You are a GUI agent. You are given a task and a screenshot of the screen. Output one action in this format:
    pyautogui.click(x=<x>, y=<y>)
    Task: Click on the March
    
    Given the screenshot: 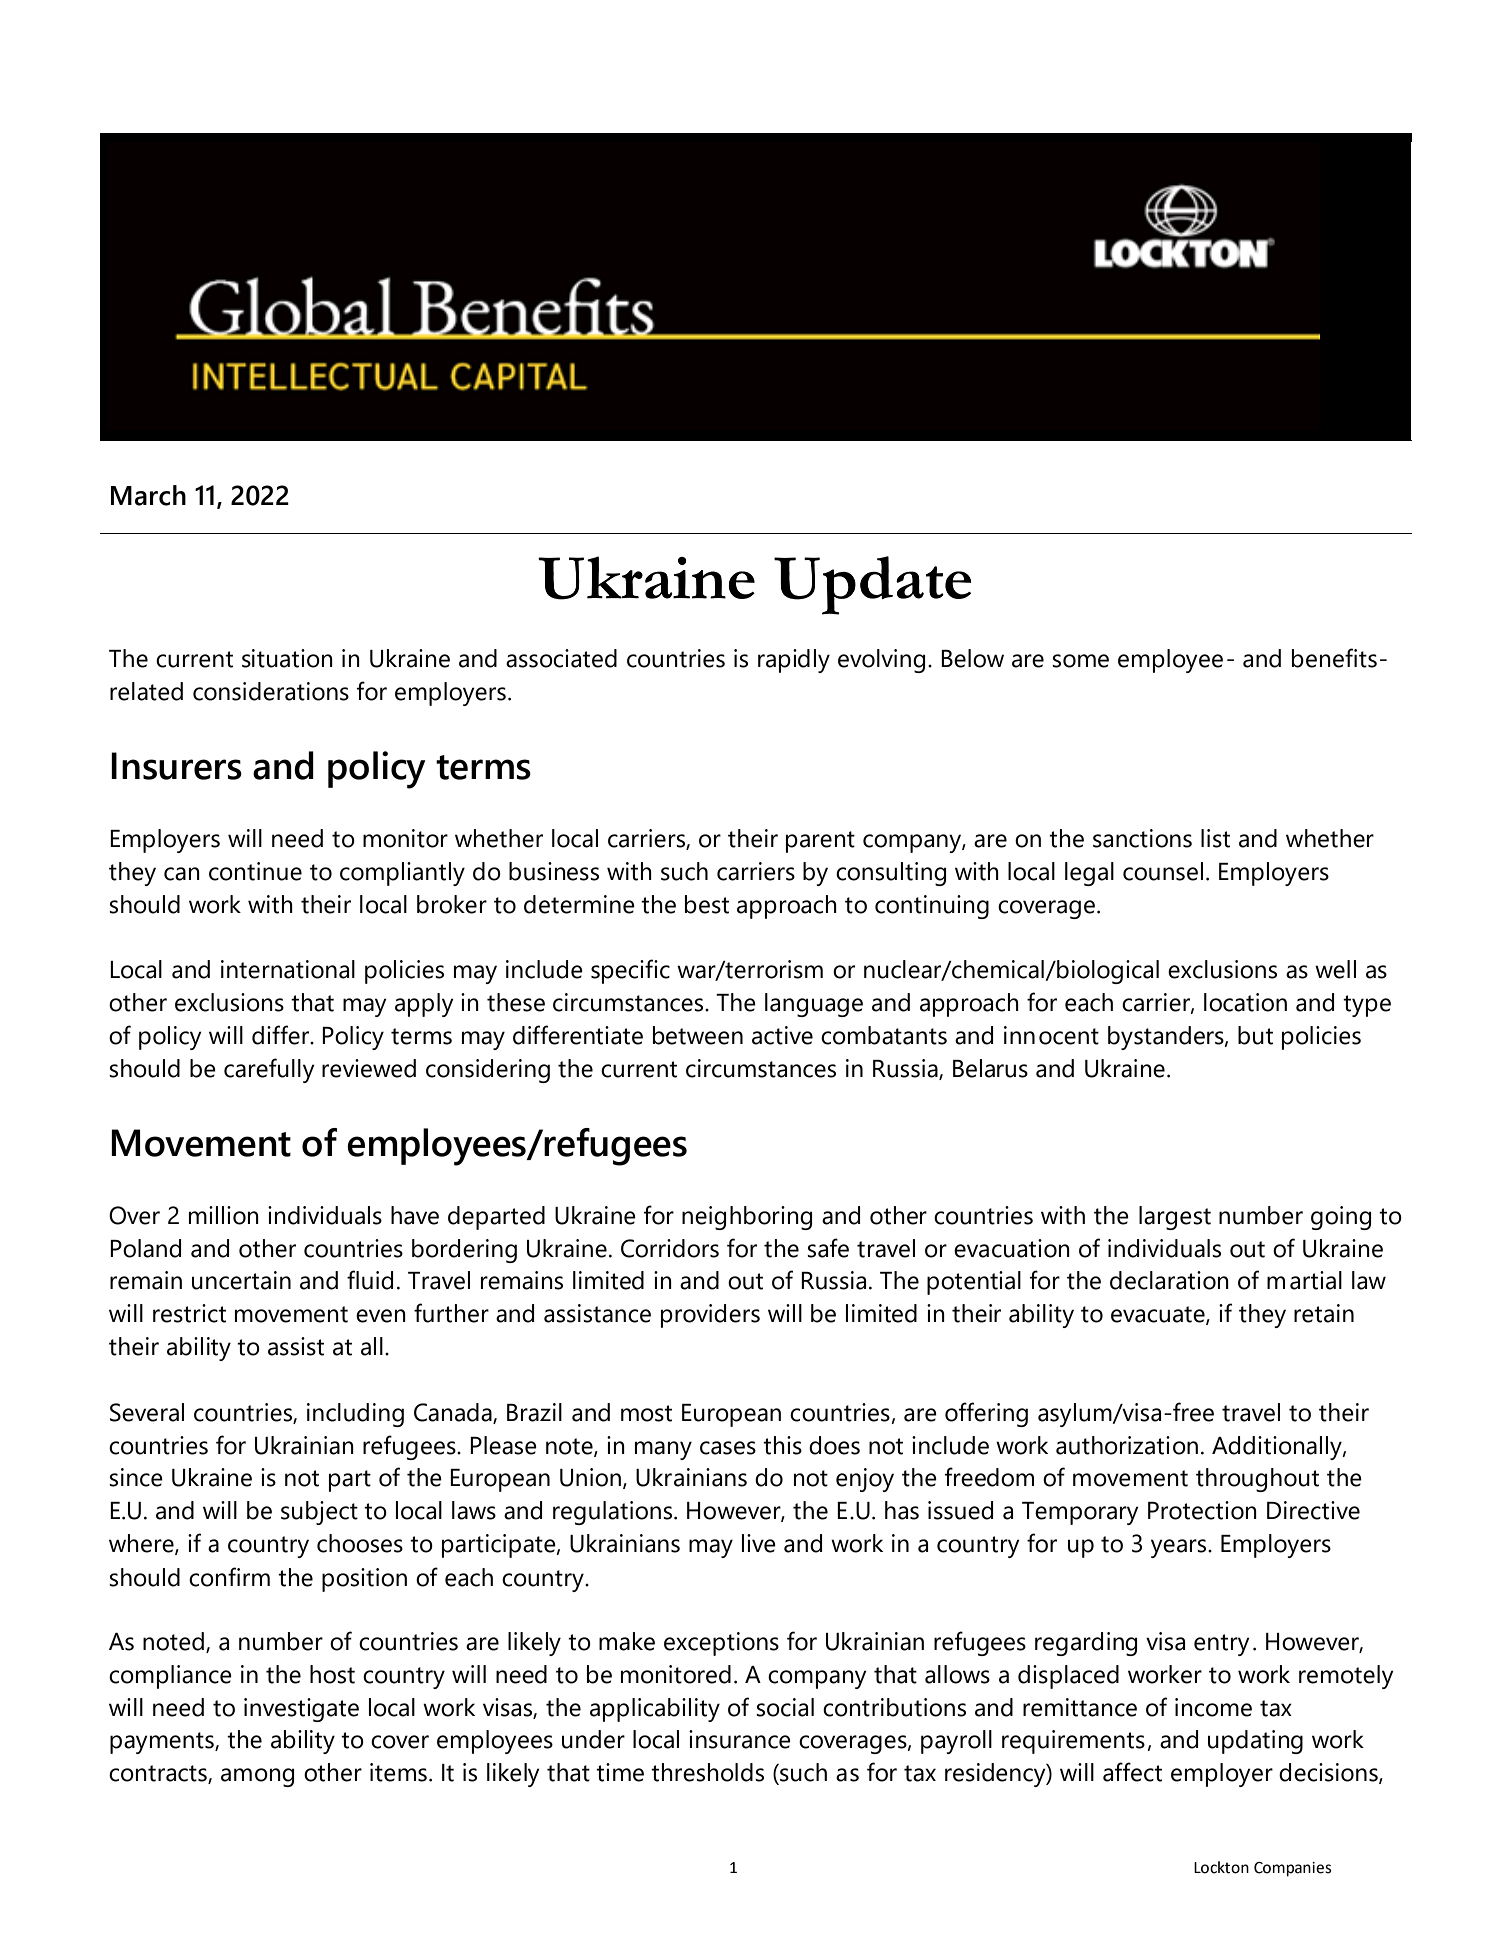 What is the action you would take?
    pyautogui.click(x=148, y=495)
